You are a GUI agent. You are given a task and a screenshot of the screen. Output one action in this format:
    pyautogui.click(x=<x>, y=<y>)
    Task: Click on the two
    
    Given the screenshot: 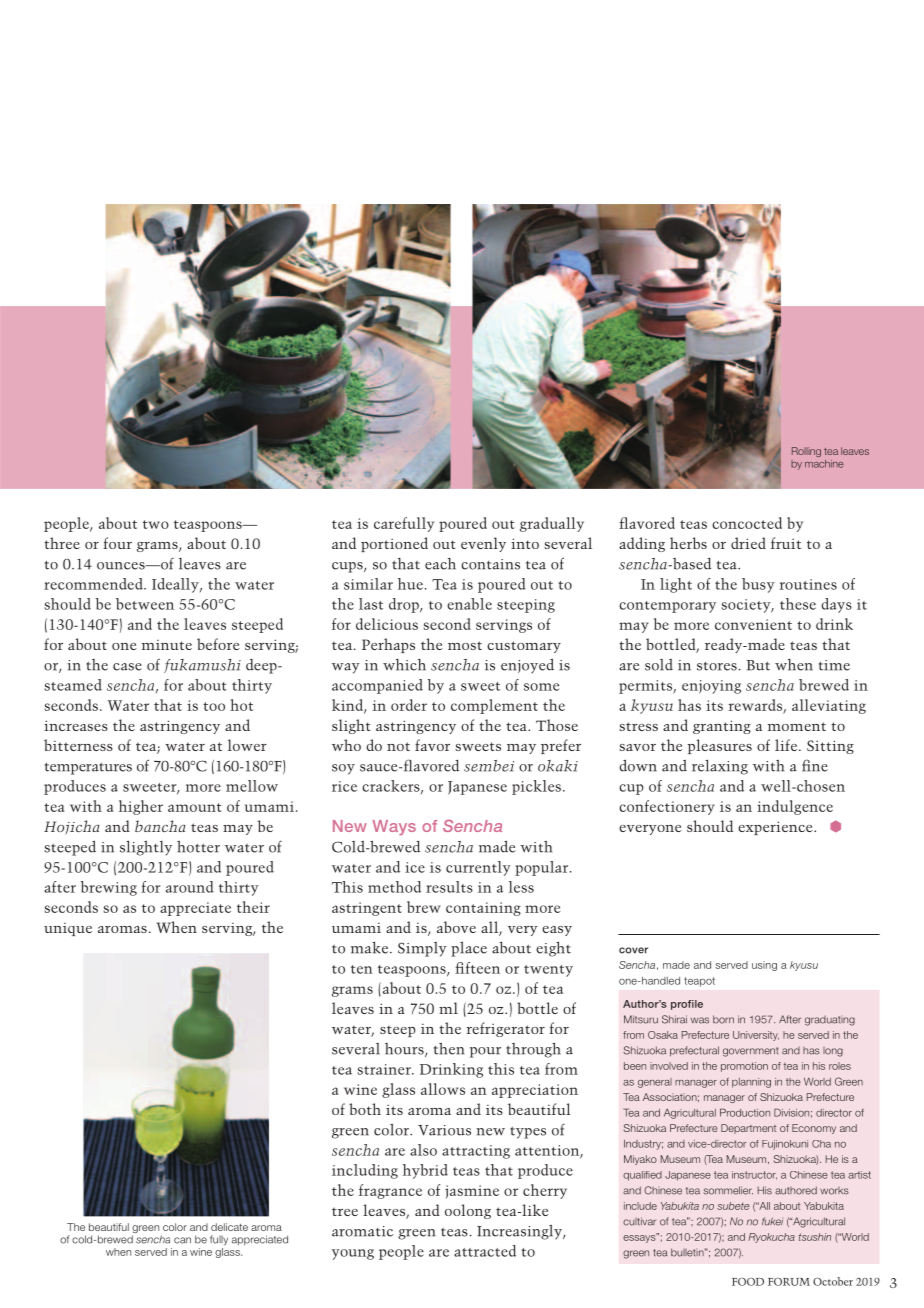 What is the action you would take?
    pyautogui.click(x=156, y=524)
